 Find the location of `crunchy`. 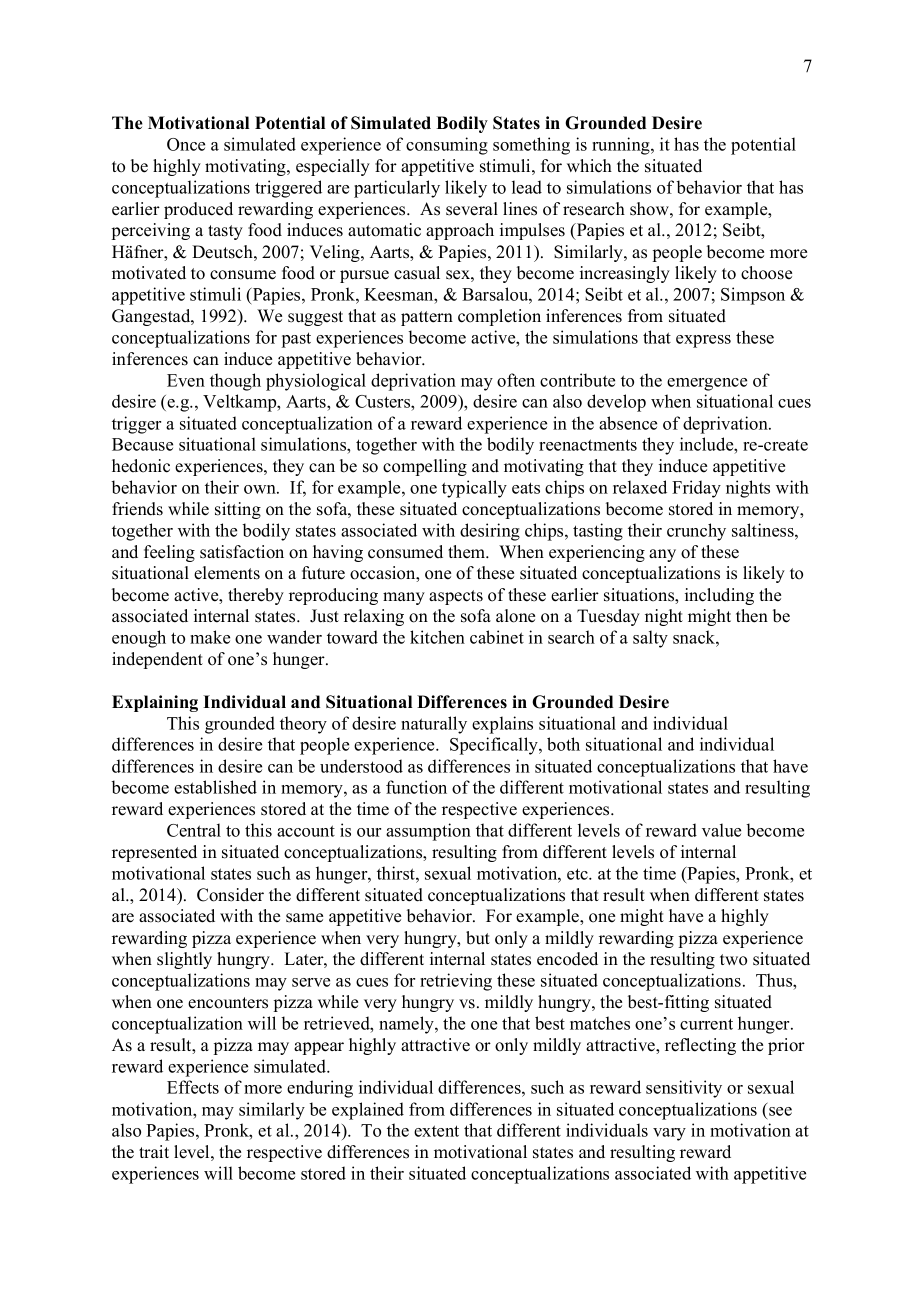

crunchy is located at coordinates (696, 532).
